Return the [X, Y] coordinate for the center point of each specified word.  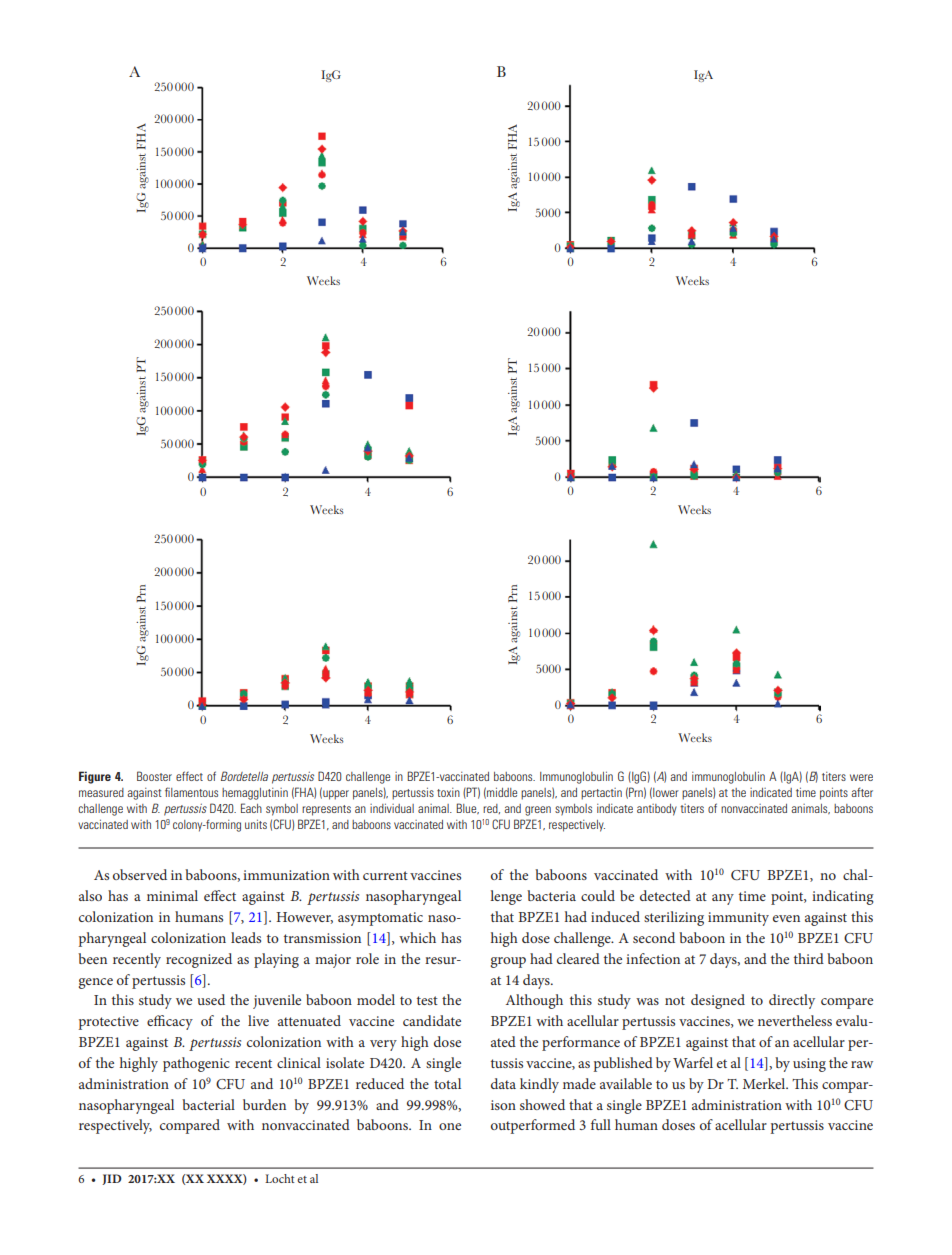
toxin [448, 792]
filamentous [191, 792]
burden [264, 1104]
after [862, 792]
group [508, 962]
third [809, 958]
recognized [199, 960]
